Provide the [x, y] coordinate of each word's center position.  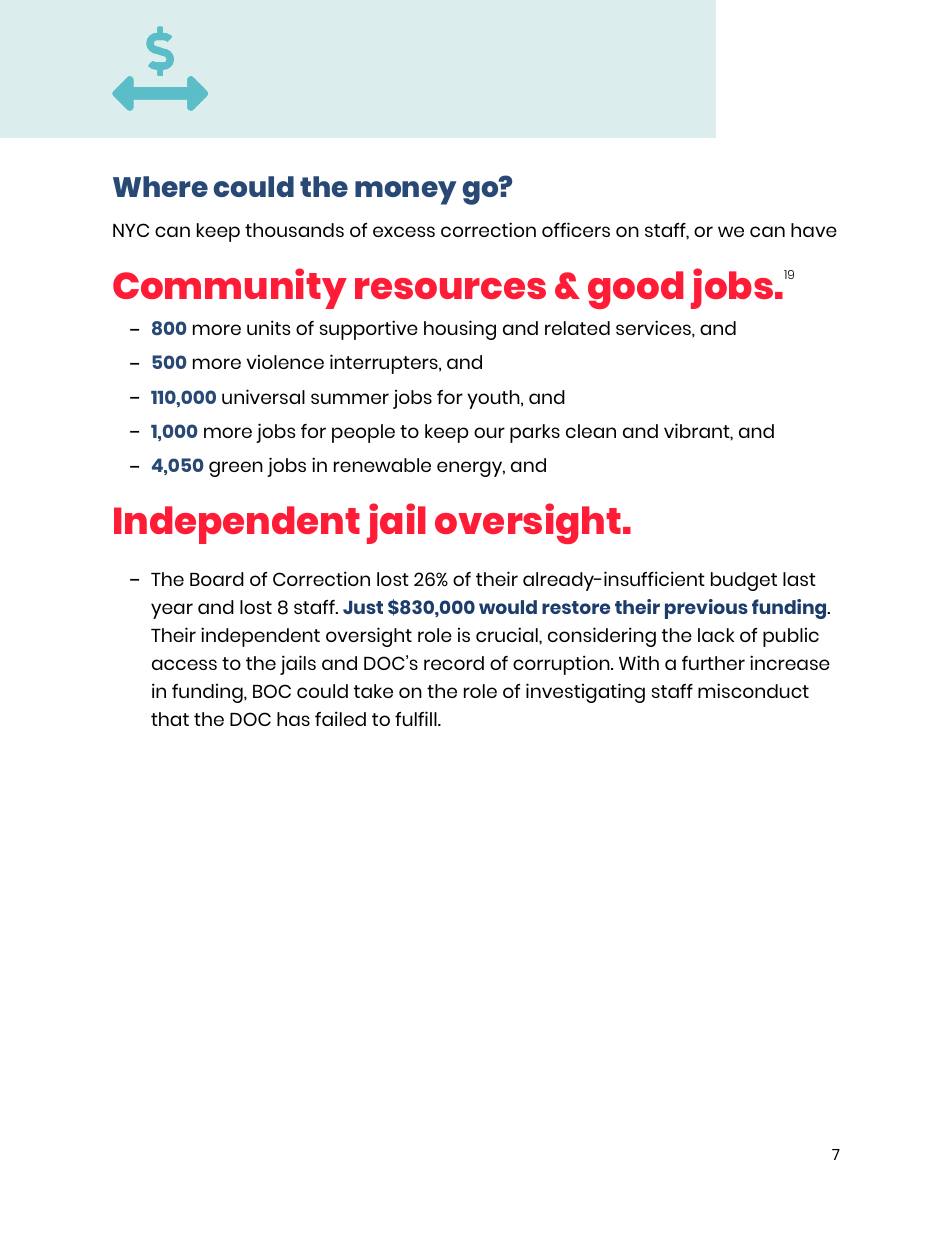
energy [471, 469]
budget [744, 581]
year [172, 611]
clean [591, 431]
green [236, 469]
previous [706, 609]
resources [450, 288]
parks [535, 433]
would [508, 607]
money [406, 193]
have [814, 230]
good [635, 290]
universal [263, 396]
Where [160, 186]
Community [230, 288]
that [170, 719]
